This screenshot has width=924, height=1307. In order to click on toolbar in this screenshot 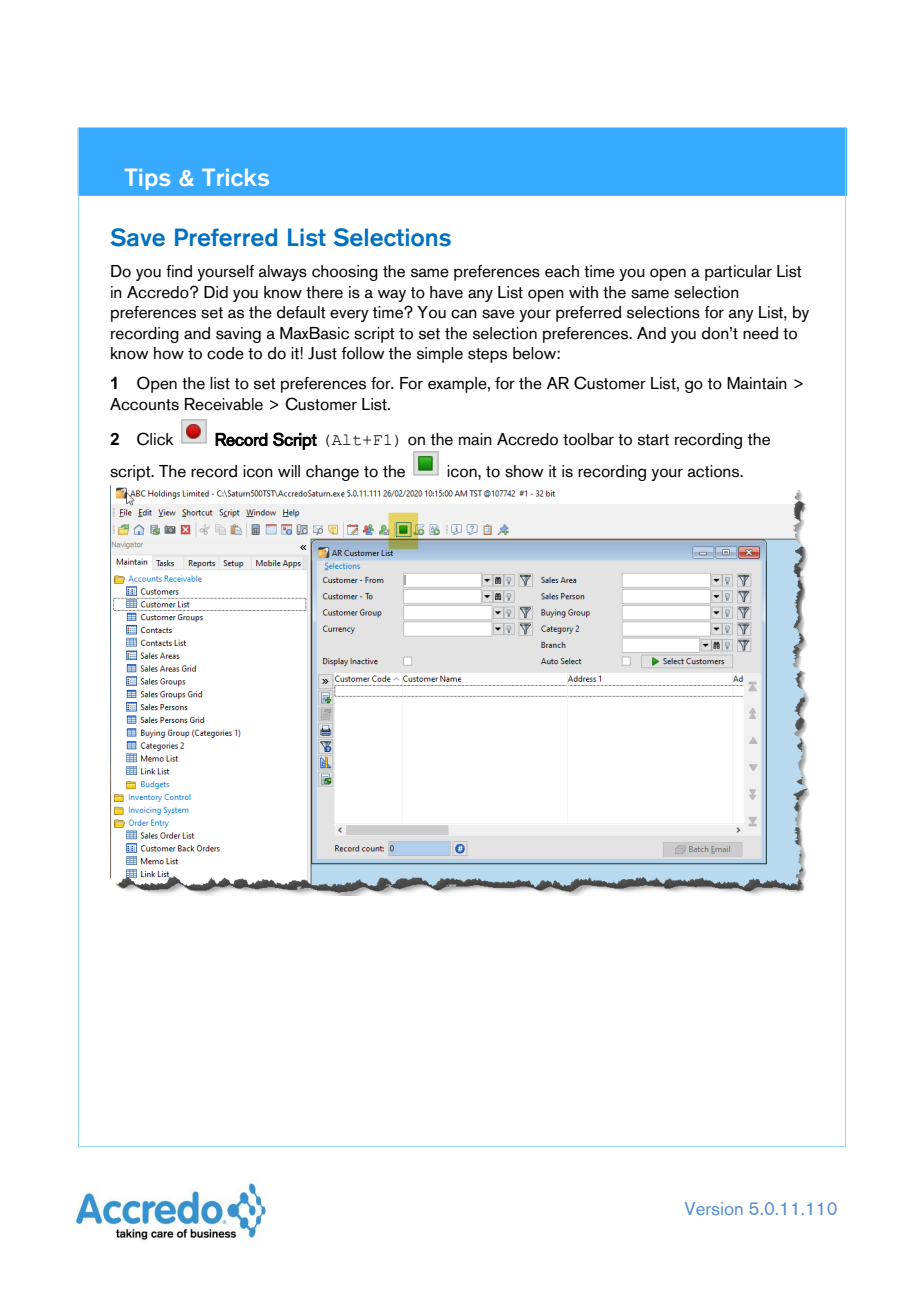, I will do `click(588, 439)`.
